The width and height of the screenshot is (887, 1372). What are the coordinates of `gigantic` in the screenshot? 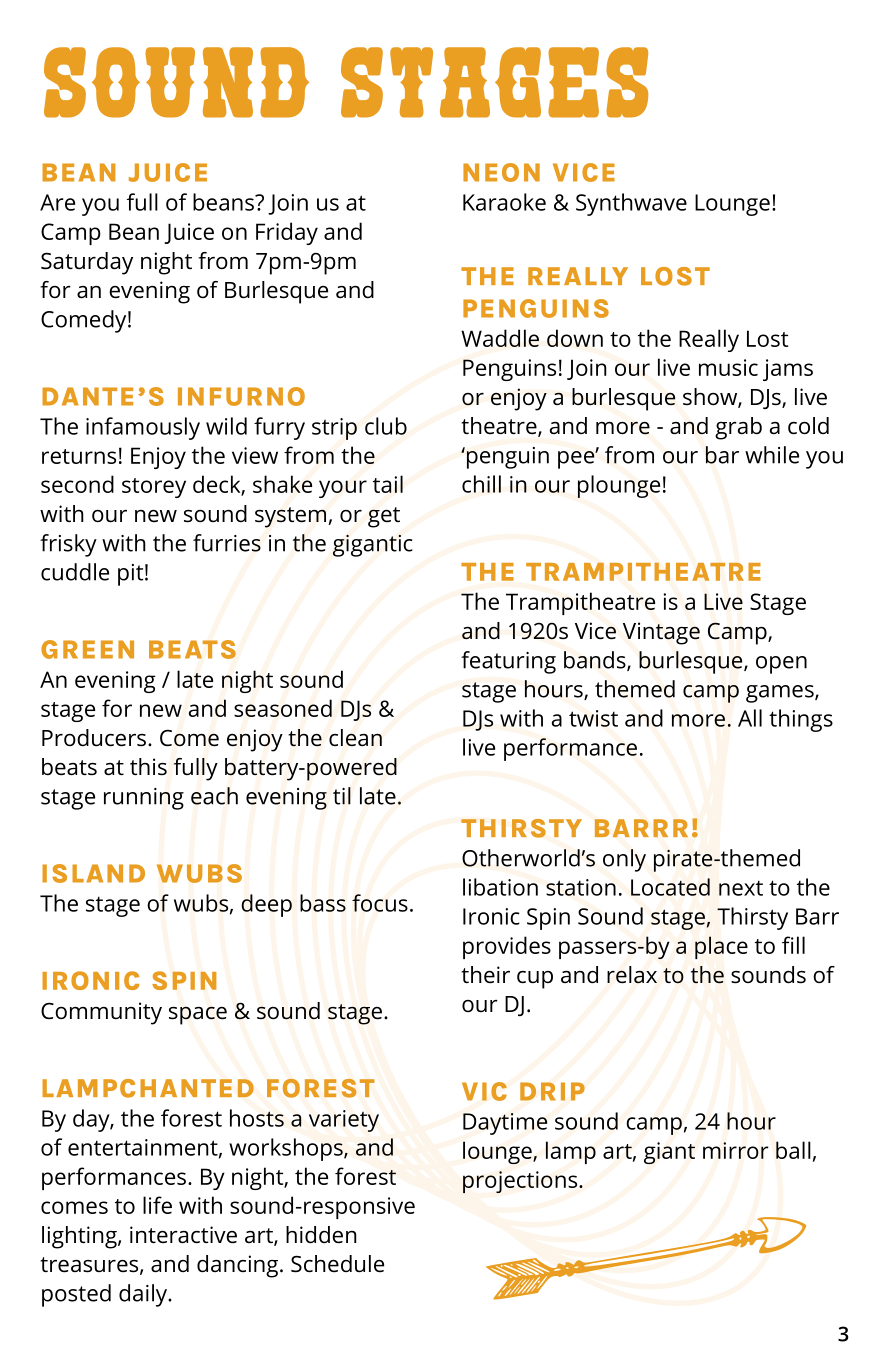 It's located at (373, 546).
